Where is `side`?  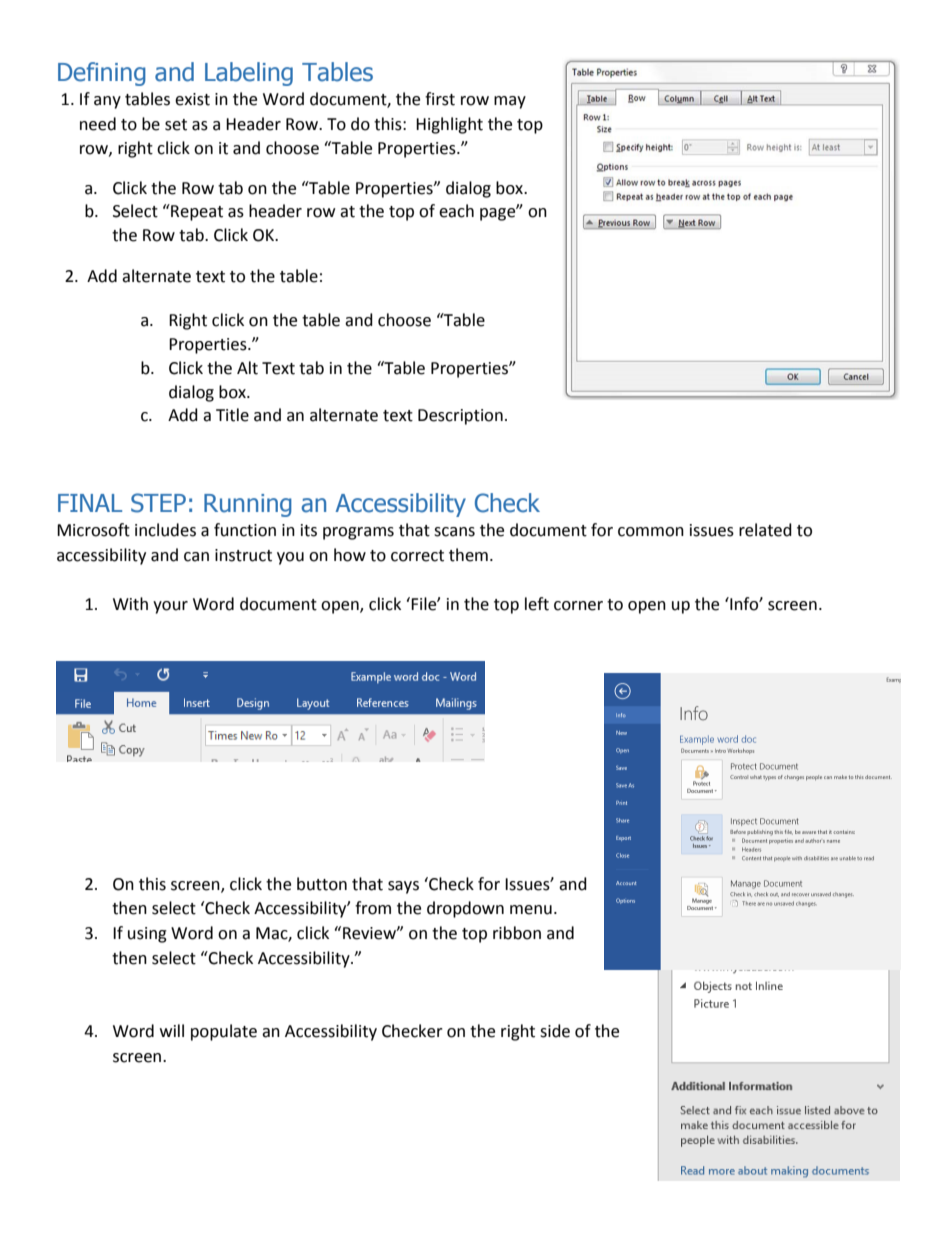 side is located at coordinates (555, 1031).
